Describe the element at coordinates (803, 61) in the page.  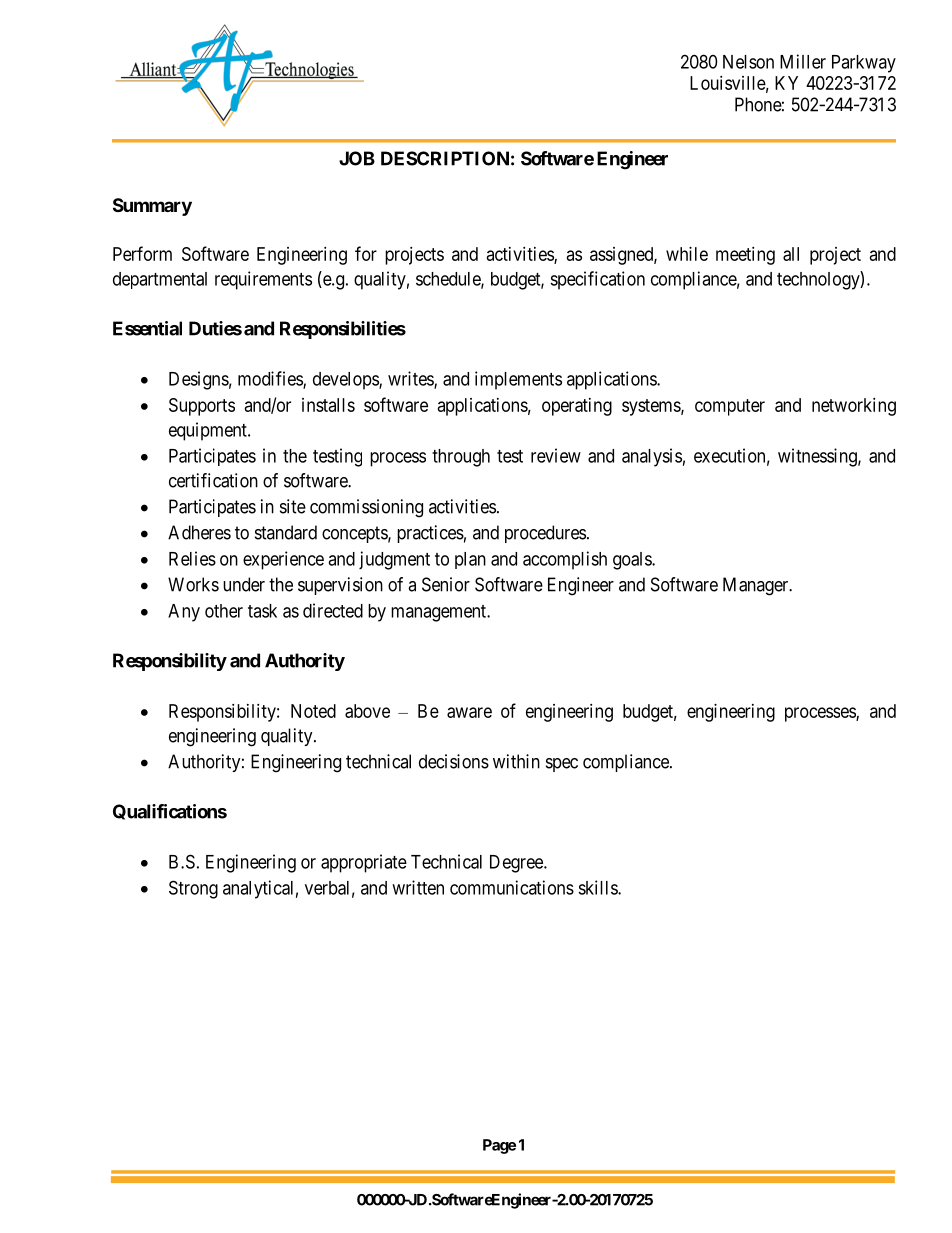
I see `Miller` at that location.
